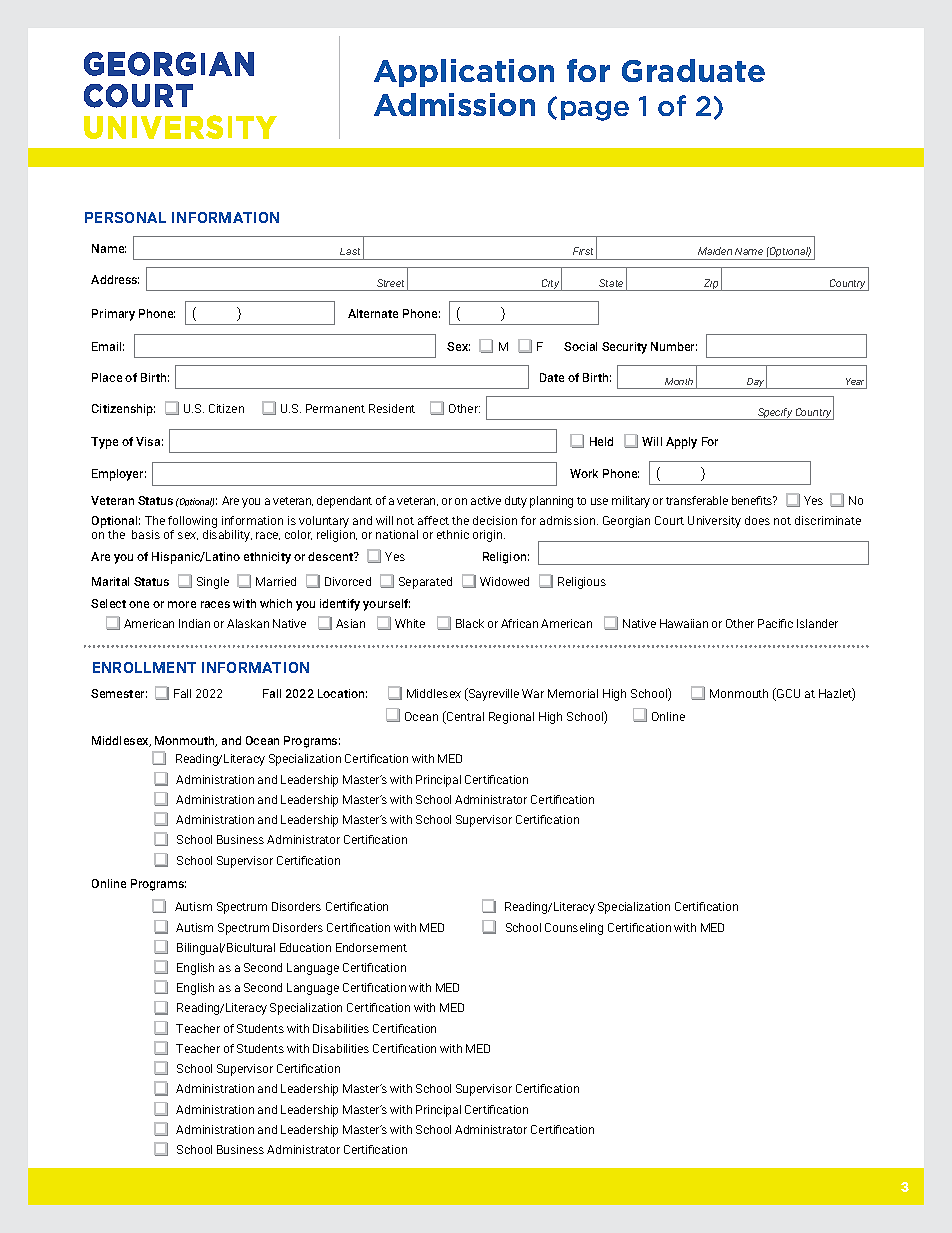 The height and width of the screenshot is (1233, 952). What do you see at coordinates (464, 717) in the screenshot?
I see `Central` at bounding box center [464, 717].
